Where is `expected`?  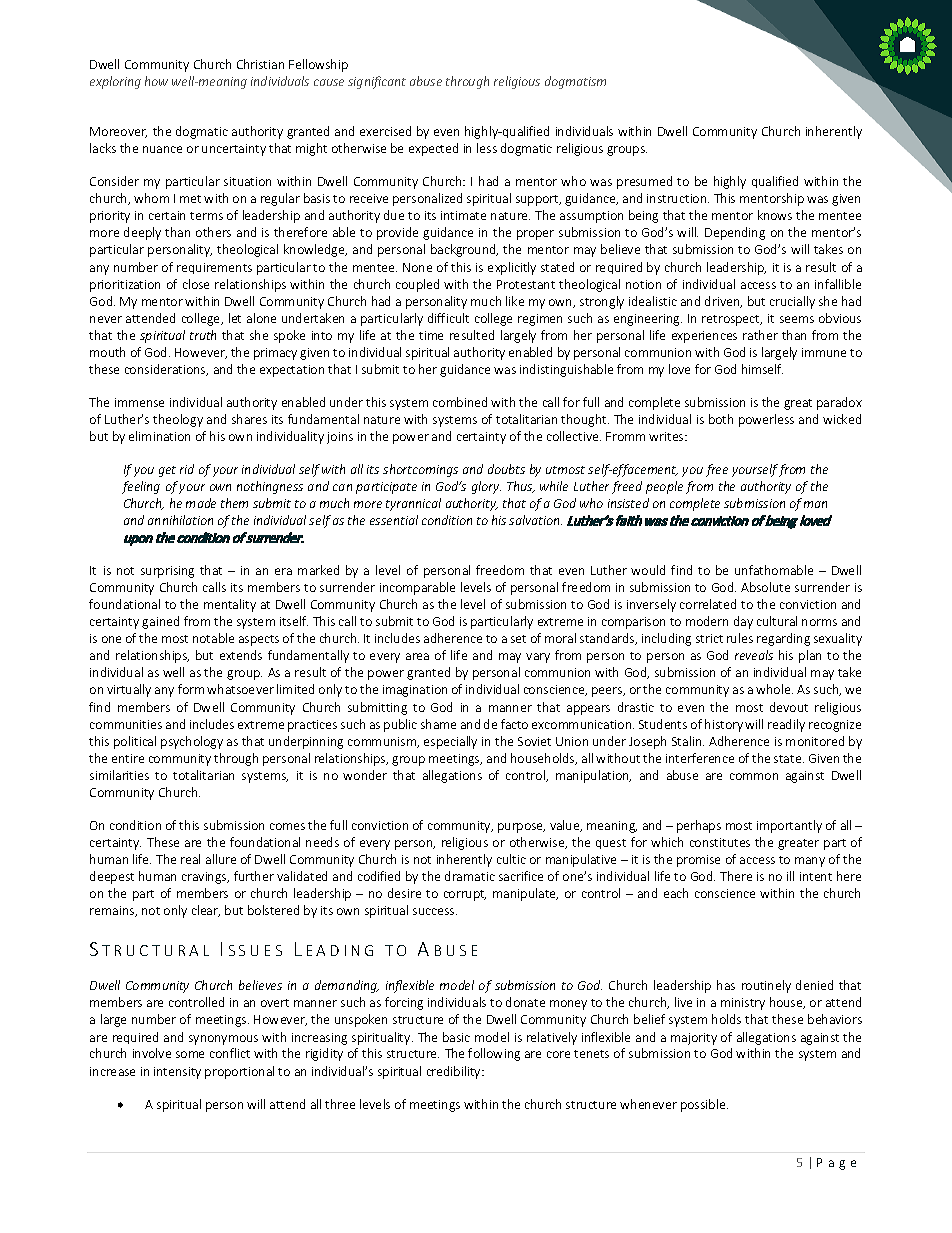
expected is located at coordinates (433, 149).
